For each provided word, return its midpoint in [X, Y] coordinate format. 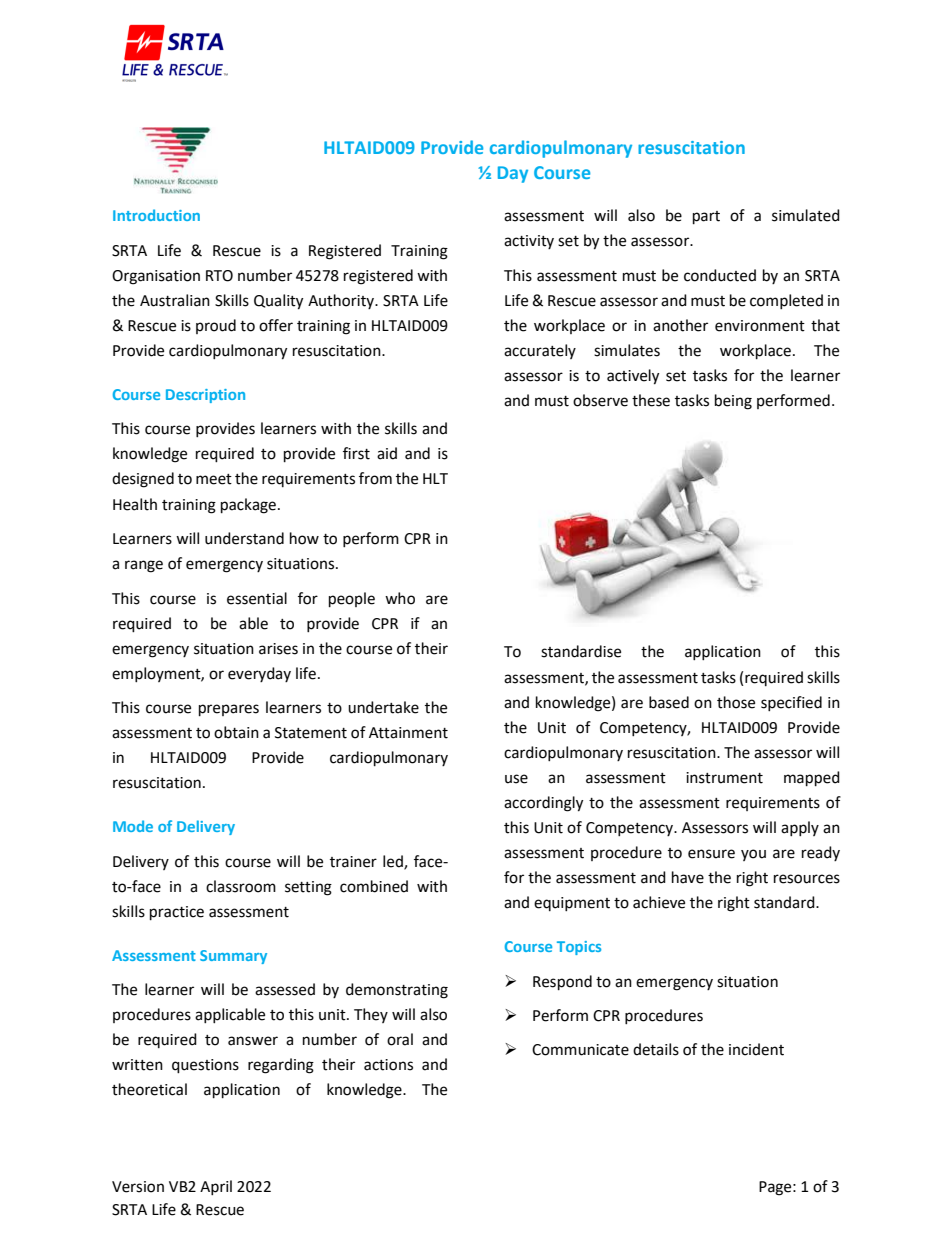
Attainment [408, 733]
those [736, 702]
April [216, 1187]
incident [756, 1049]
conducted [720, 275]
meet [214, 479]
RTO [219, 276]
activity [529, 242]
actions [388, 1065]
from [375, 478]
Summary [233, 957]
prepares [229, 710]
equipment [572, 904]
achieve [659, 902]
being [733, 402]
